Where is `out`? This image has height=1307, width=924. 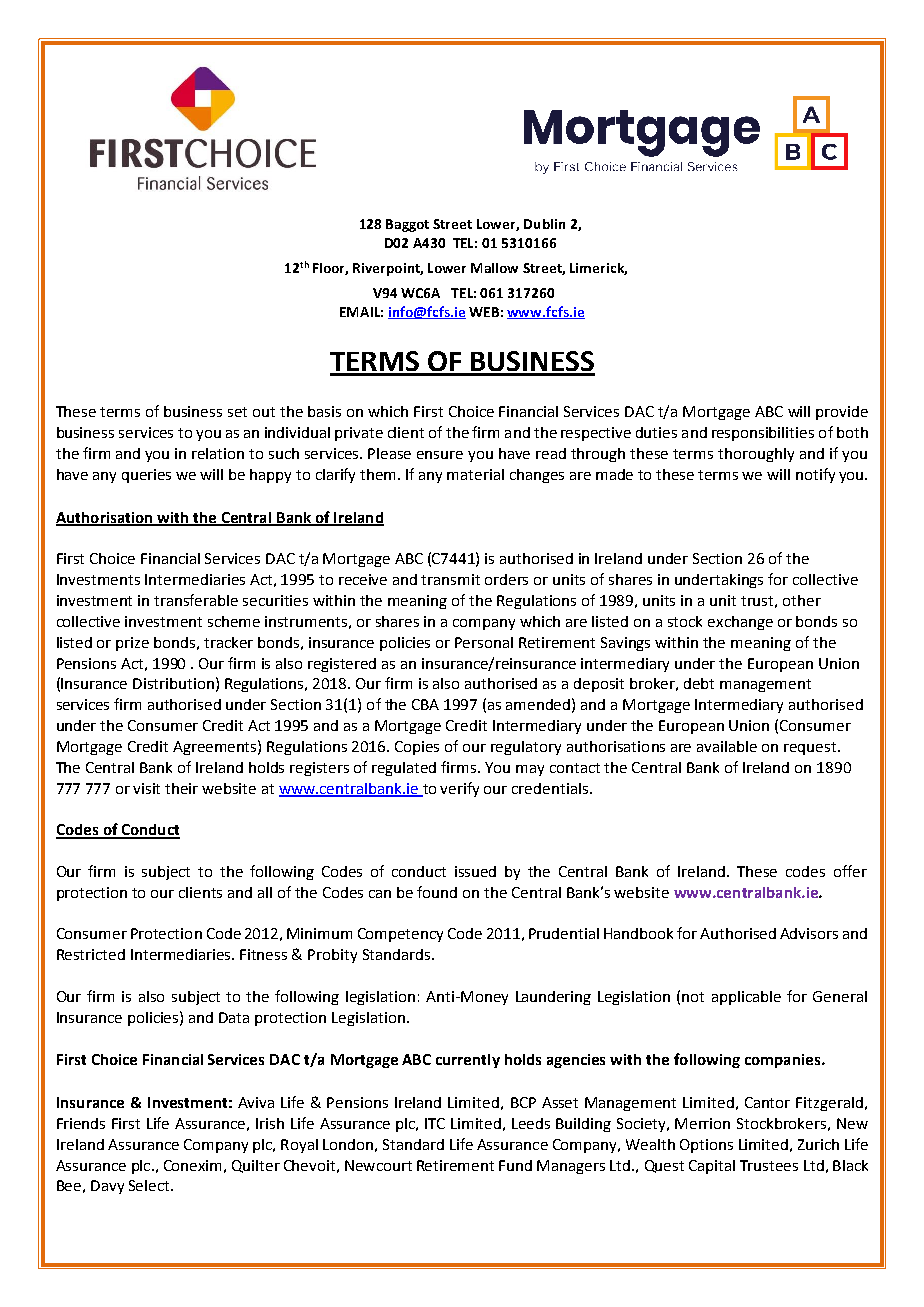 out is located at coordinates (264, 412).
